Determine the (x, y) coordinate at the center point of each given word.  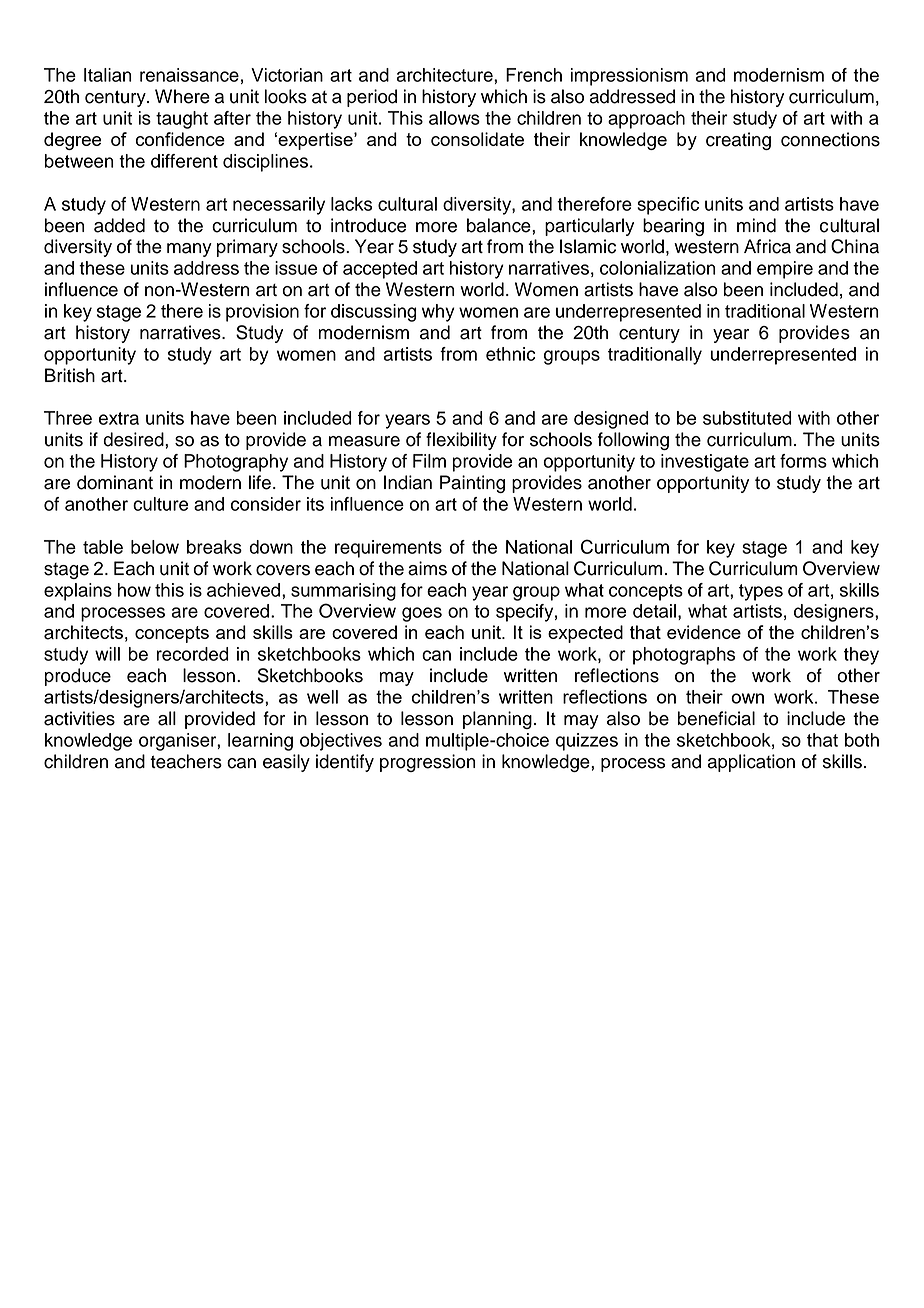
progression (428, 763)
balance (500, 225)
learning (260, 742)
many (189, 250)
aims (427, 568)
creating (738, 141)
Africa (767, 246)
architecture (446, 75)
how (134, 590)
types (761, 592)
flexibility (461, 441)
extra (119, 418)
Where (182, 96)
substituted (747, 418)
